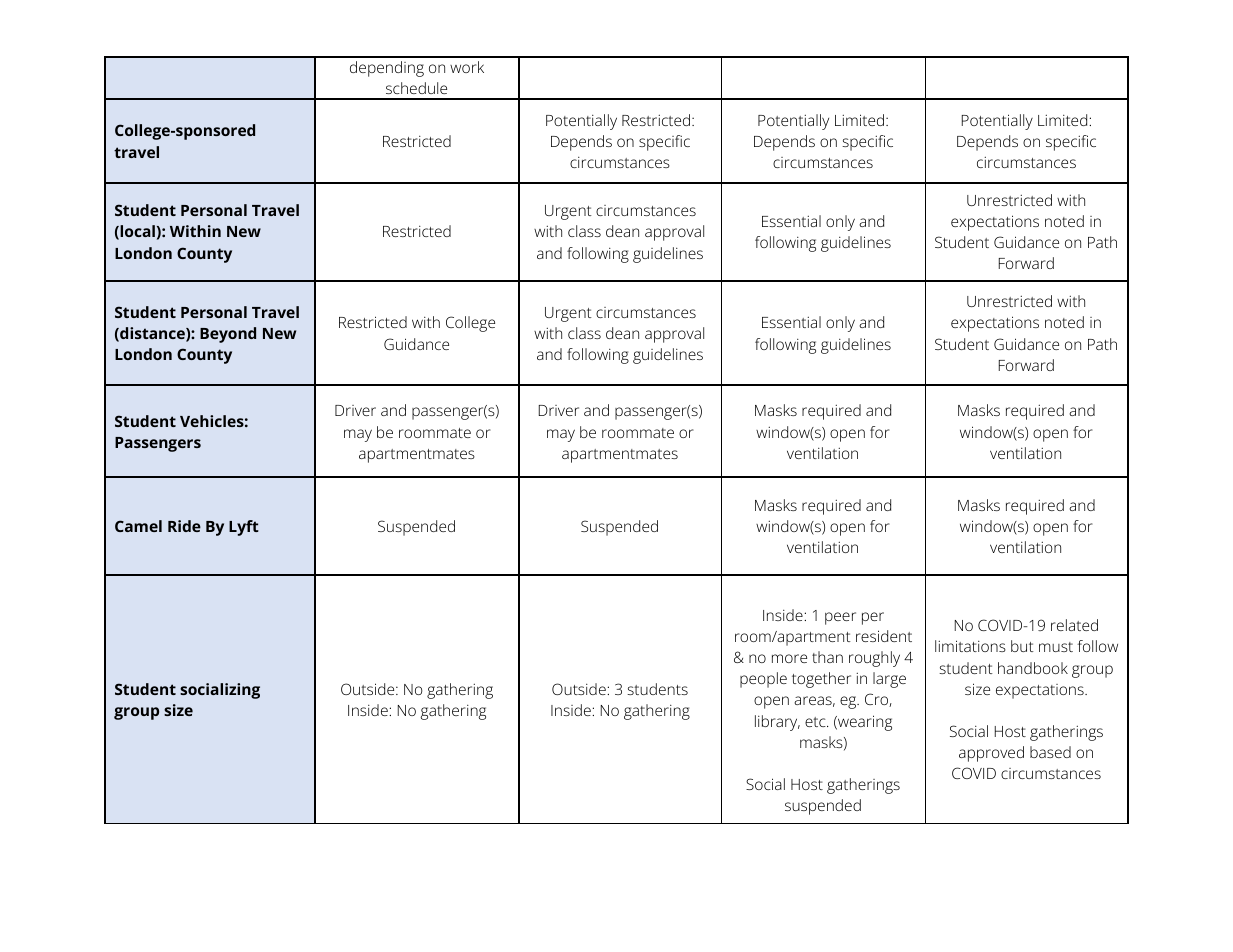 The image size is (1233, 952). I want to click on peer, so click(840, 618).
